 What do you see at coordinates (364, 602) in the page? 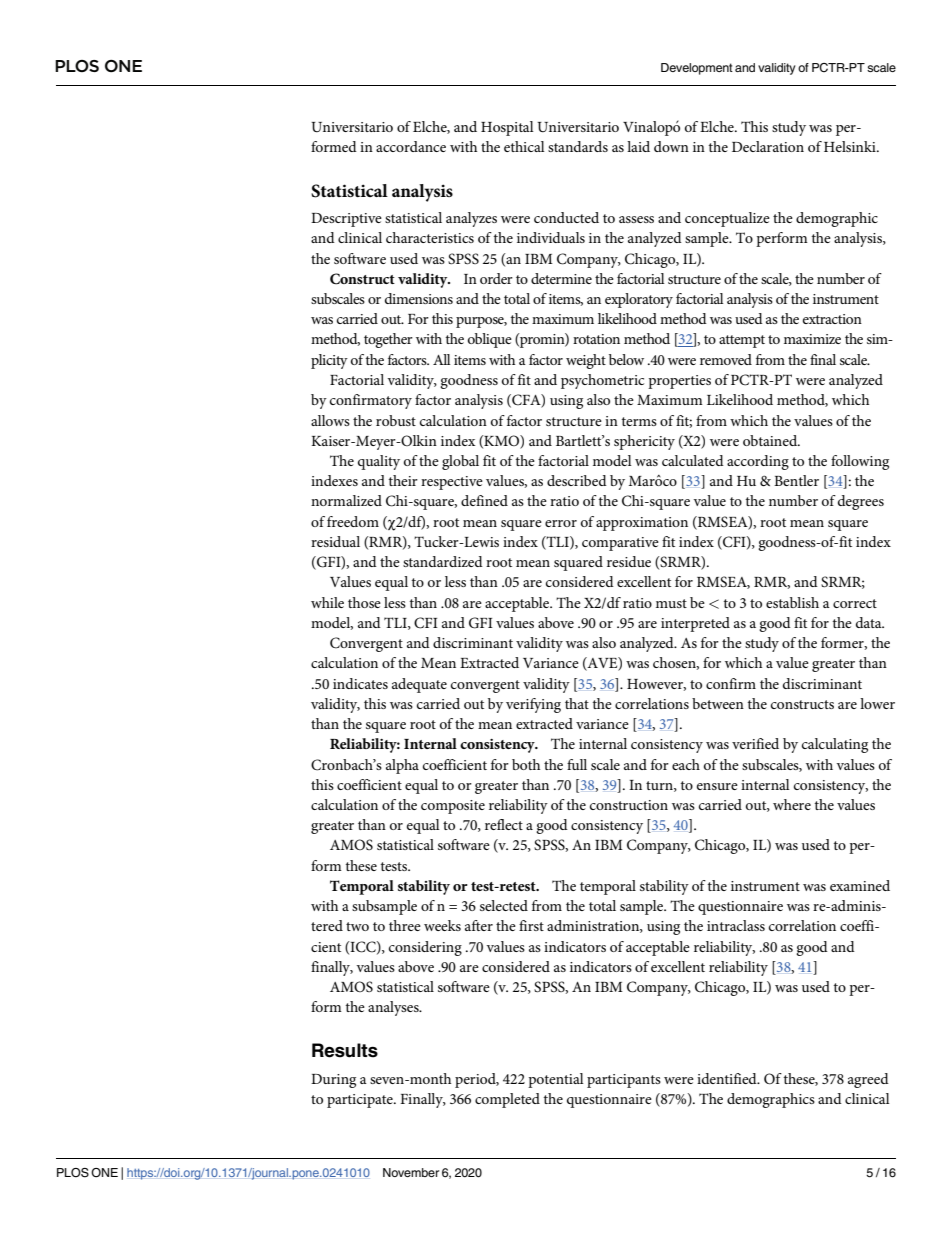
I see `those` at bounding box center [364, 602].
